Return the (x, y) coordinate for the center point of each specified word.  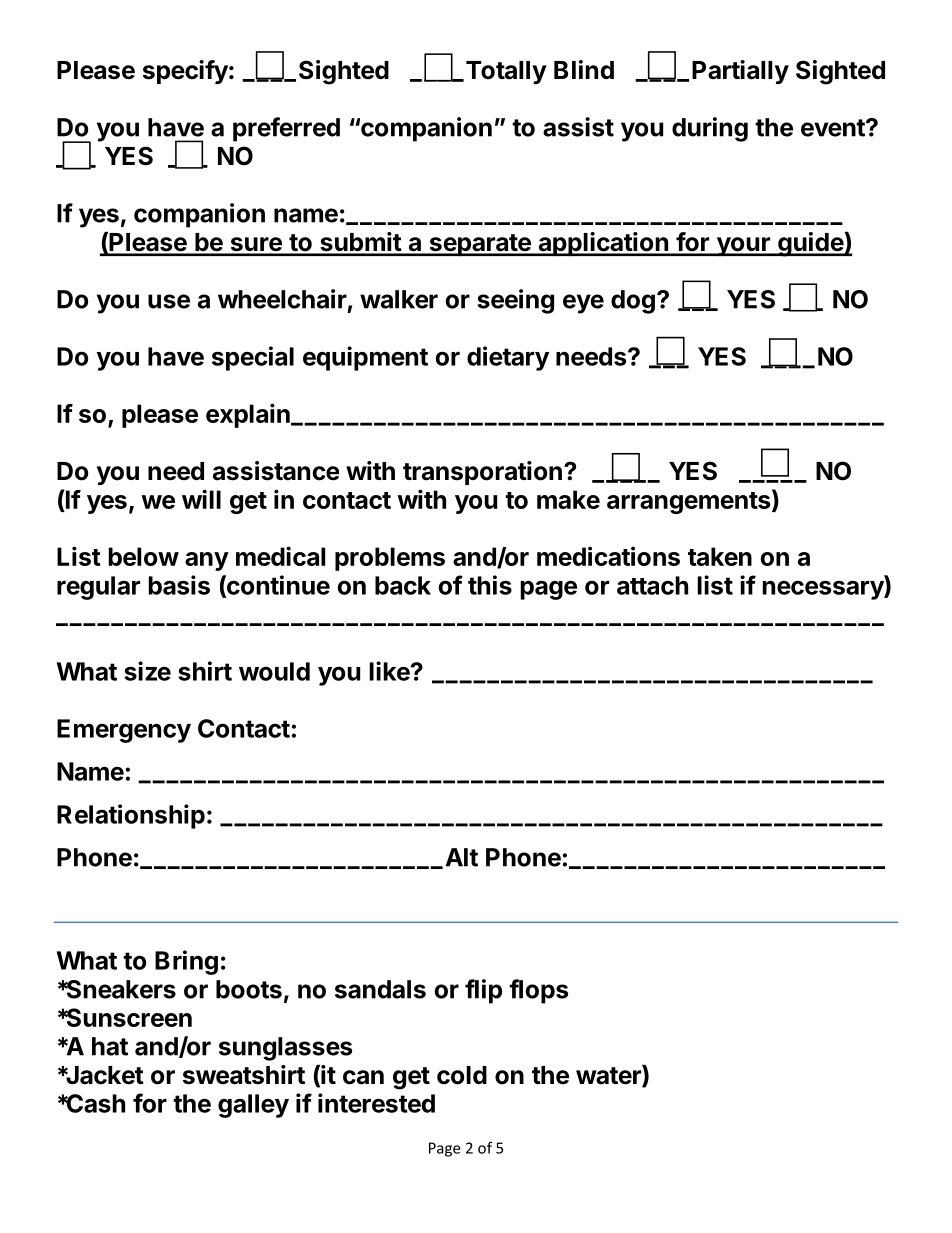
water (609, 1076)
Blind (584, 69)
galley (253, 1106)
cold (462, 1075)
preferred (286, 129)
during (710, 129)
